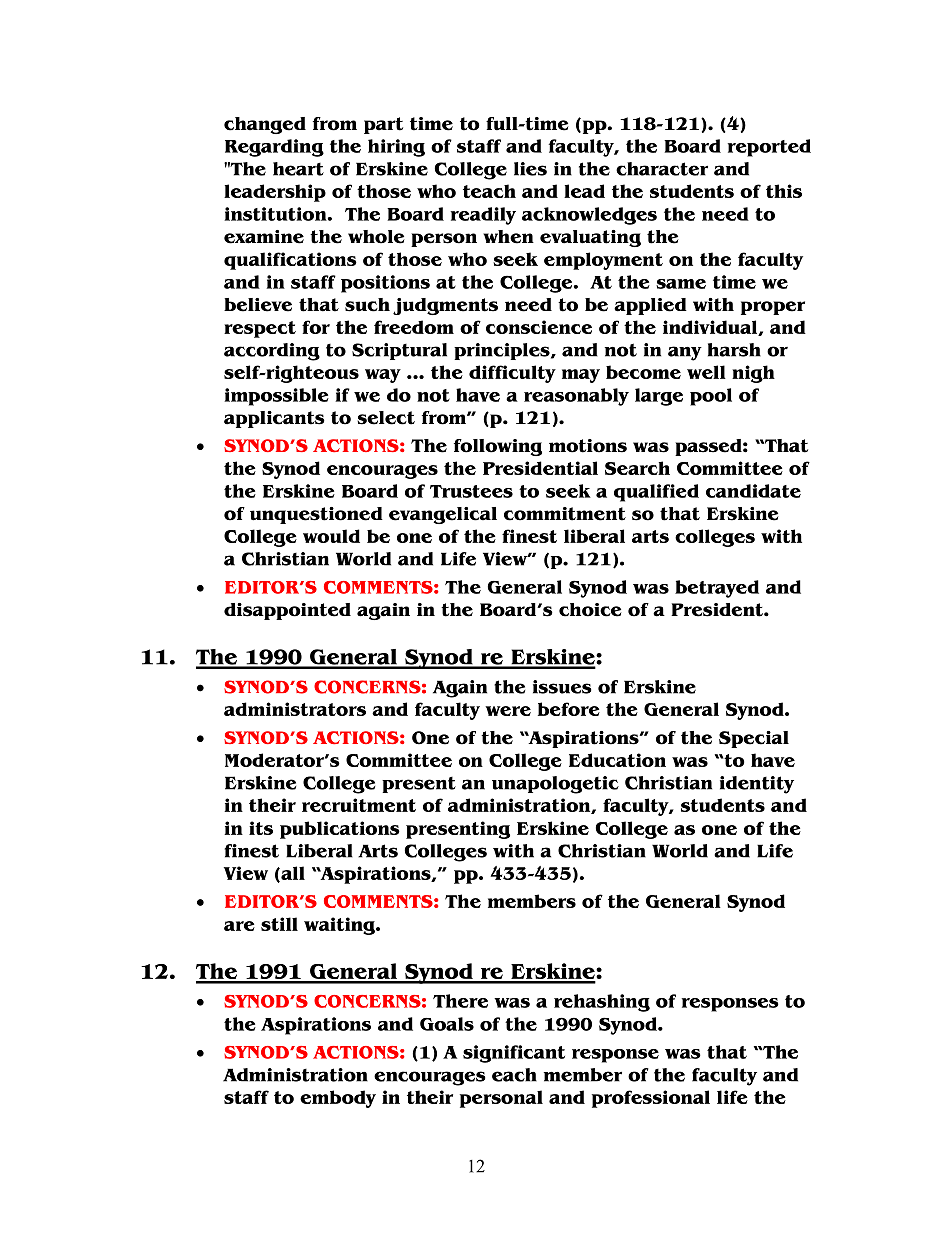  What do you see at coordinates (757, 785) in the page?
I see `identity` at bounding box center [757, 785].
